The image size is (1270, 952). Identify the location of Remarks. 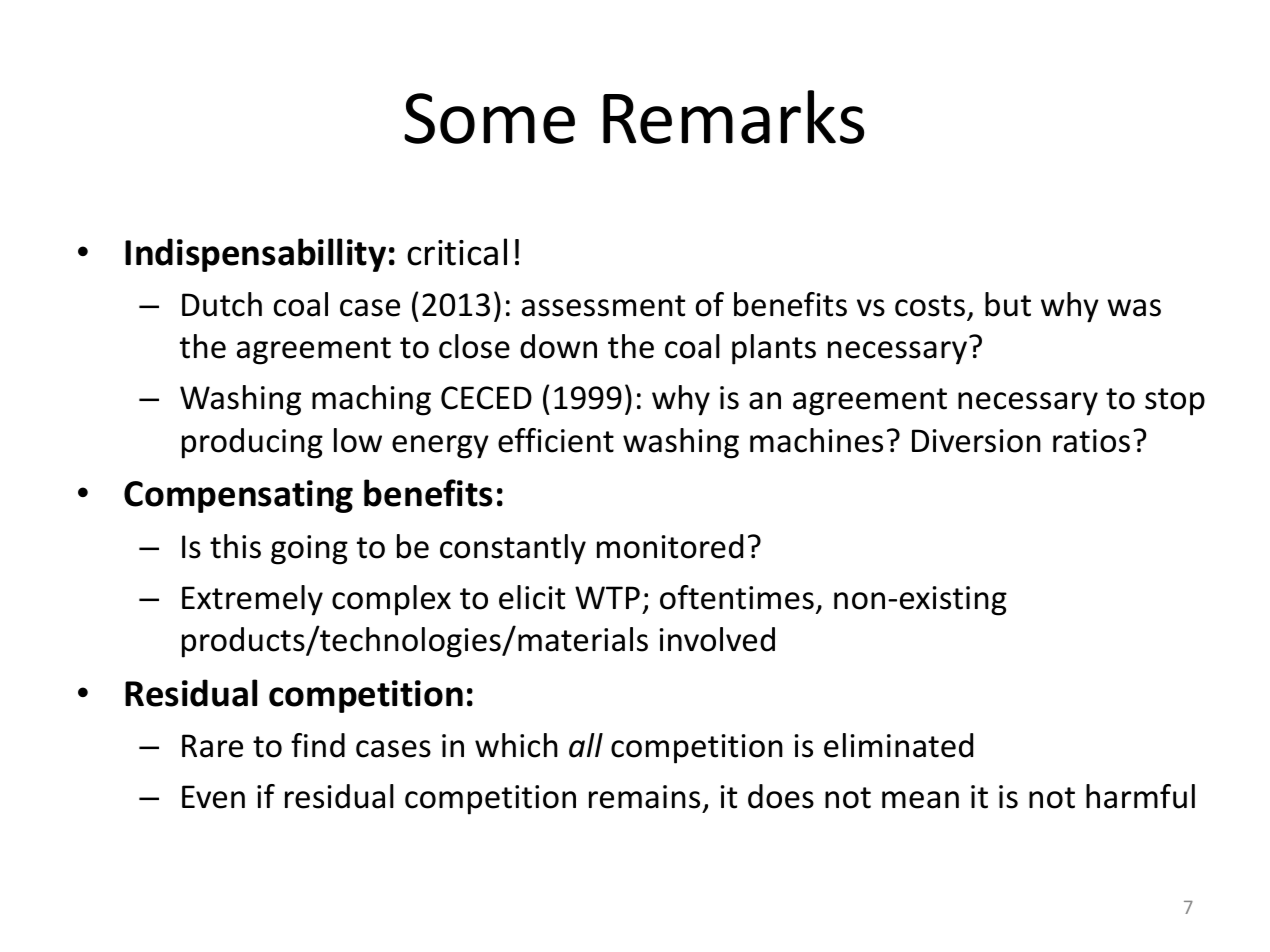
(733, 117).
